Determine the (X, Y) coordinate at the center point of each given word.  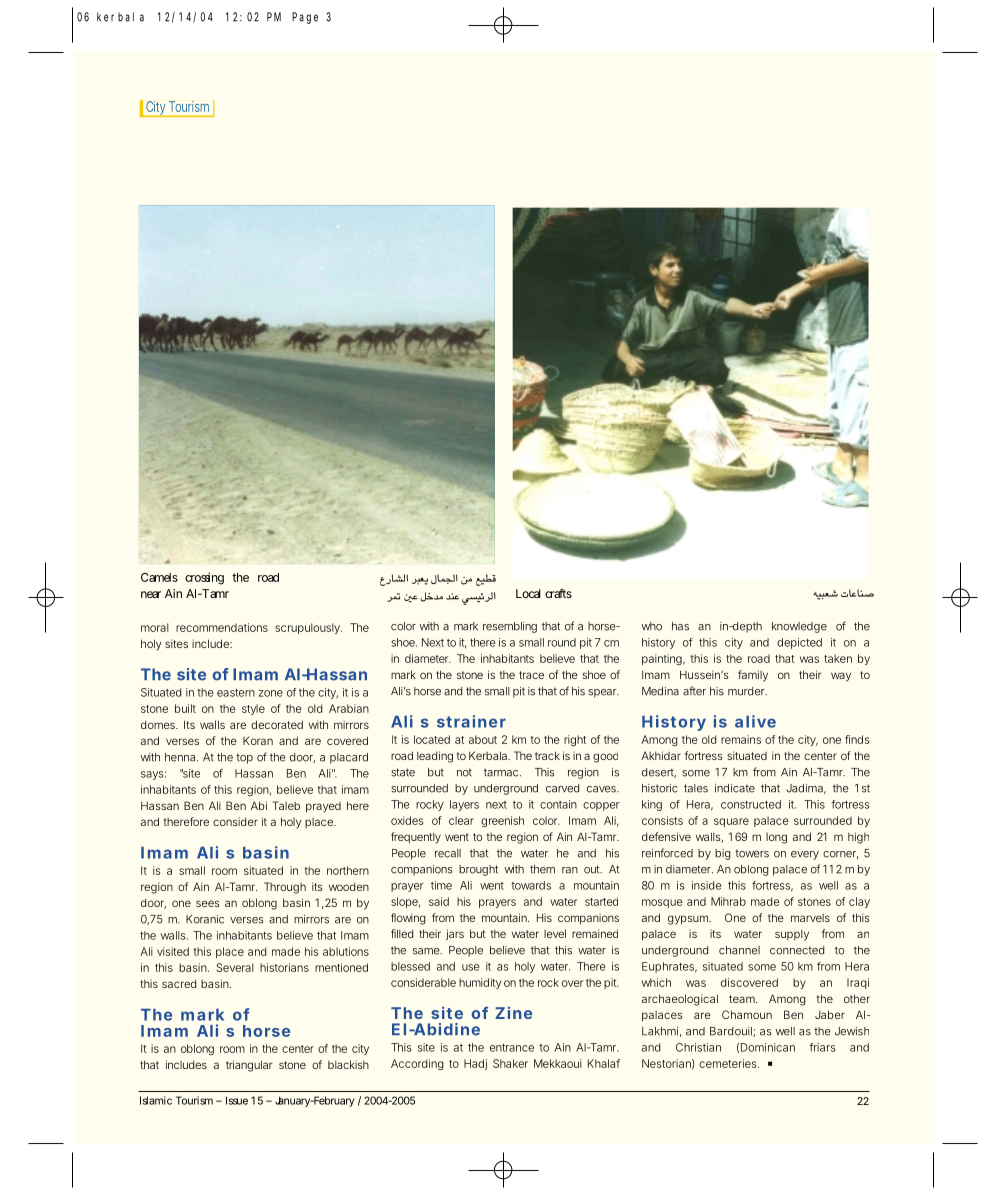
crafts (558, 593)
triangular (249, 1066)
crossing (204, 578)
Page (305, 18)
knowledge (799, 627)
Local (528, 593)
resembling (510, 627)
